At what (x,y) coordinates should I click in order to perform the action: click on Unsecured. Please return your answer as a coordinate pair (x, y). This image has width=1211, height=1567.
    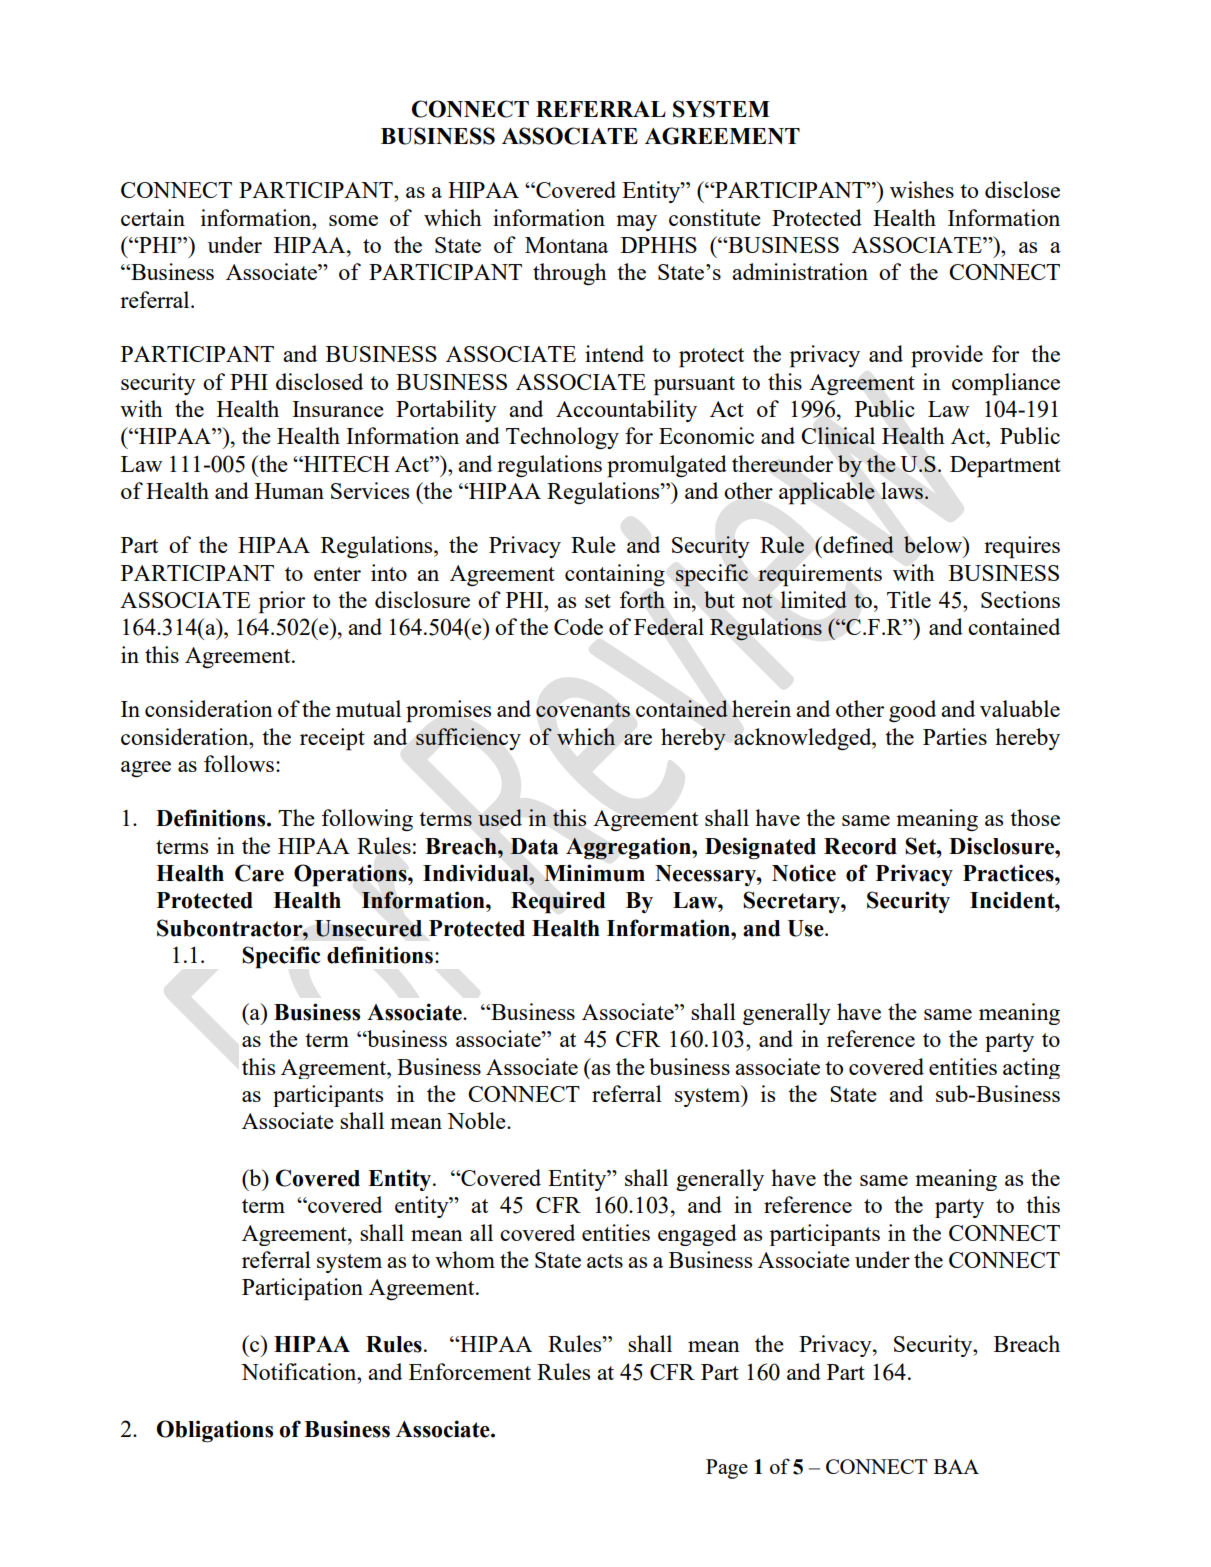
    Looking at the image, I should click on (368, 928).
